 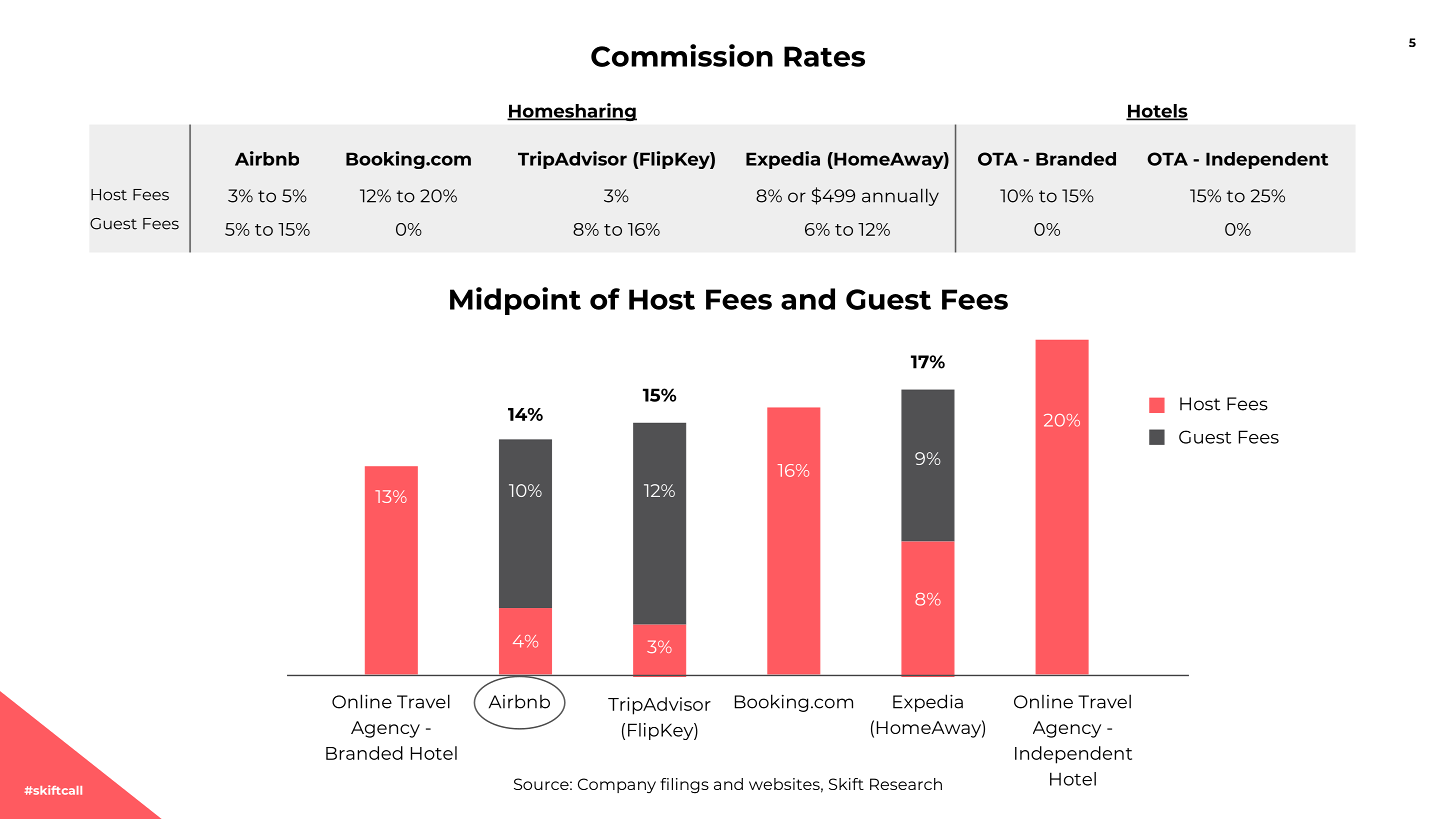 I want to click on filings, so click(x=684, y=785).
